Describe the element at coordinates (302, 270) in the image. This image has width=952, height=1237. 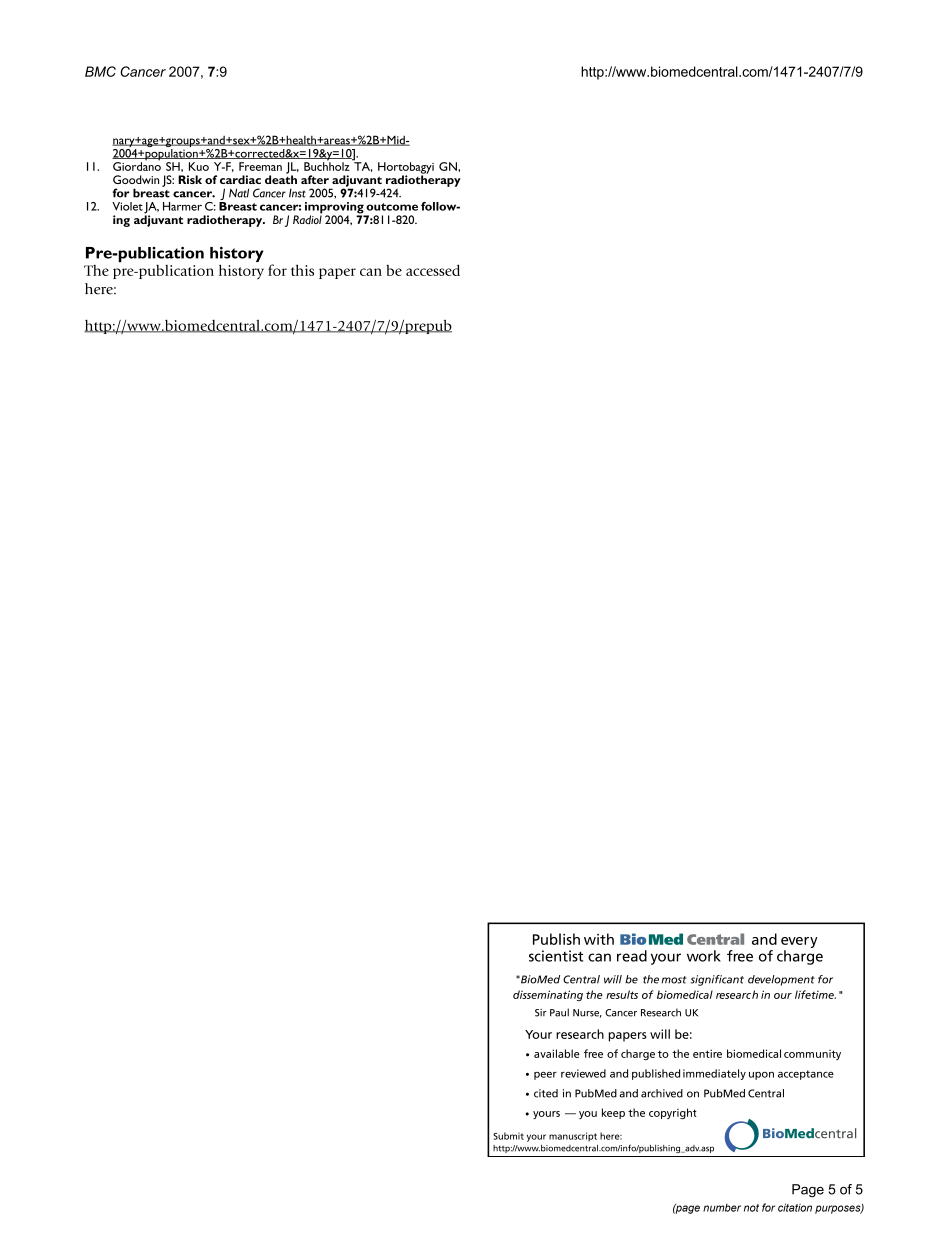
I see `this` at that location.
